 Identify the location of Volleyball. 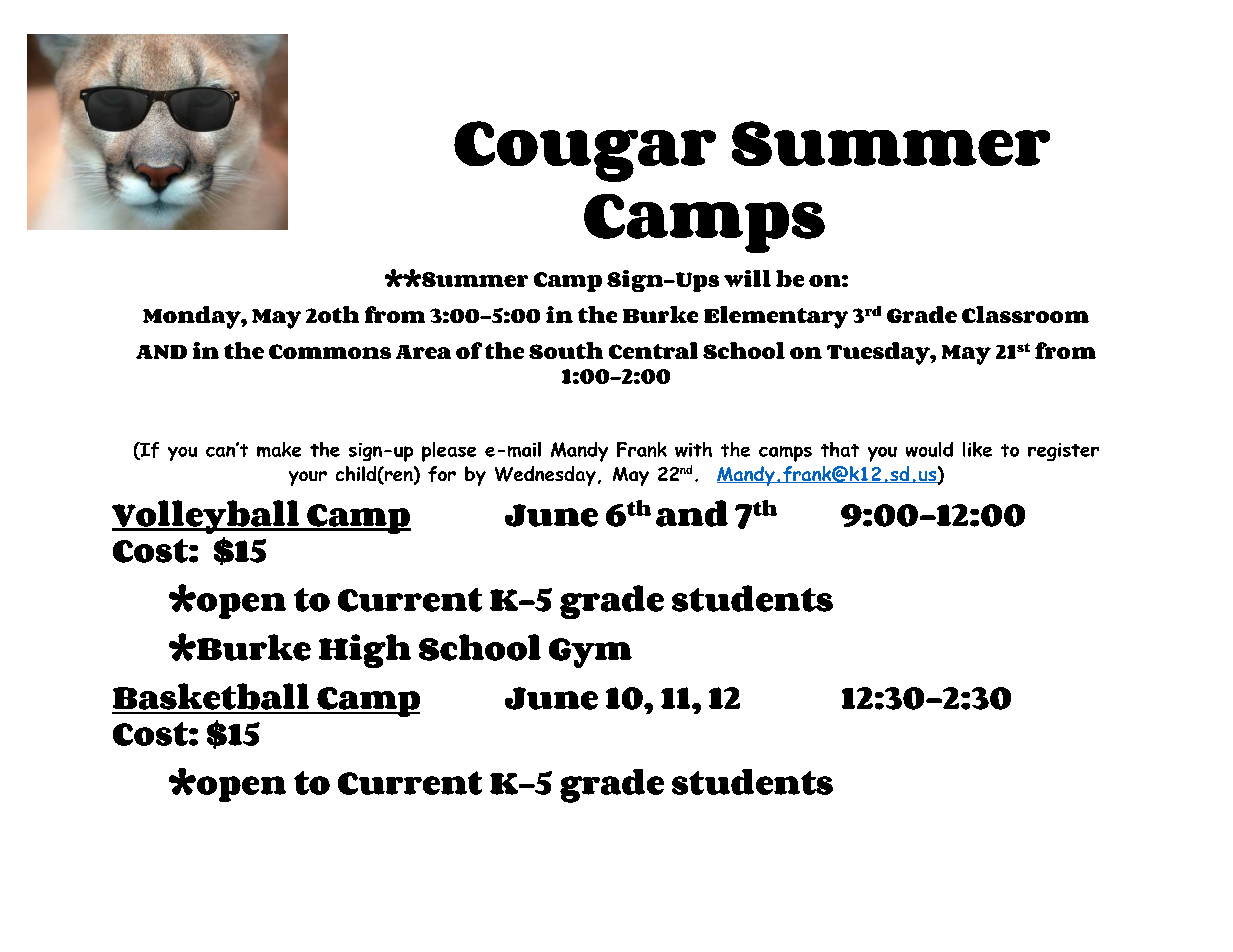
(206, 517).
